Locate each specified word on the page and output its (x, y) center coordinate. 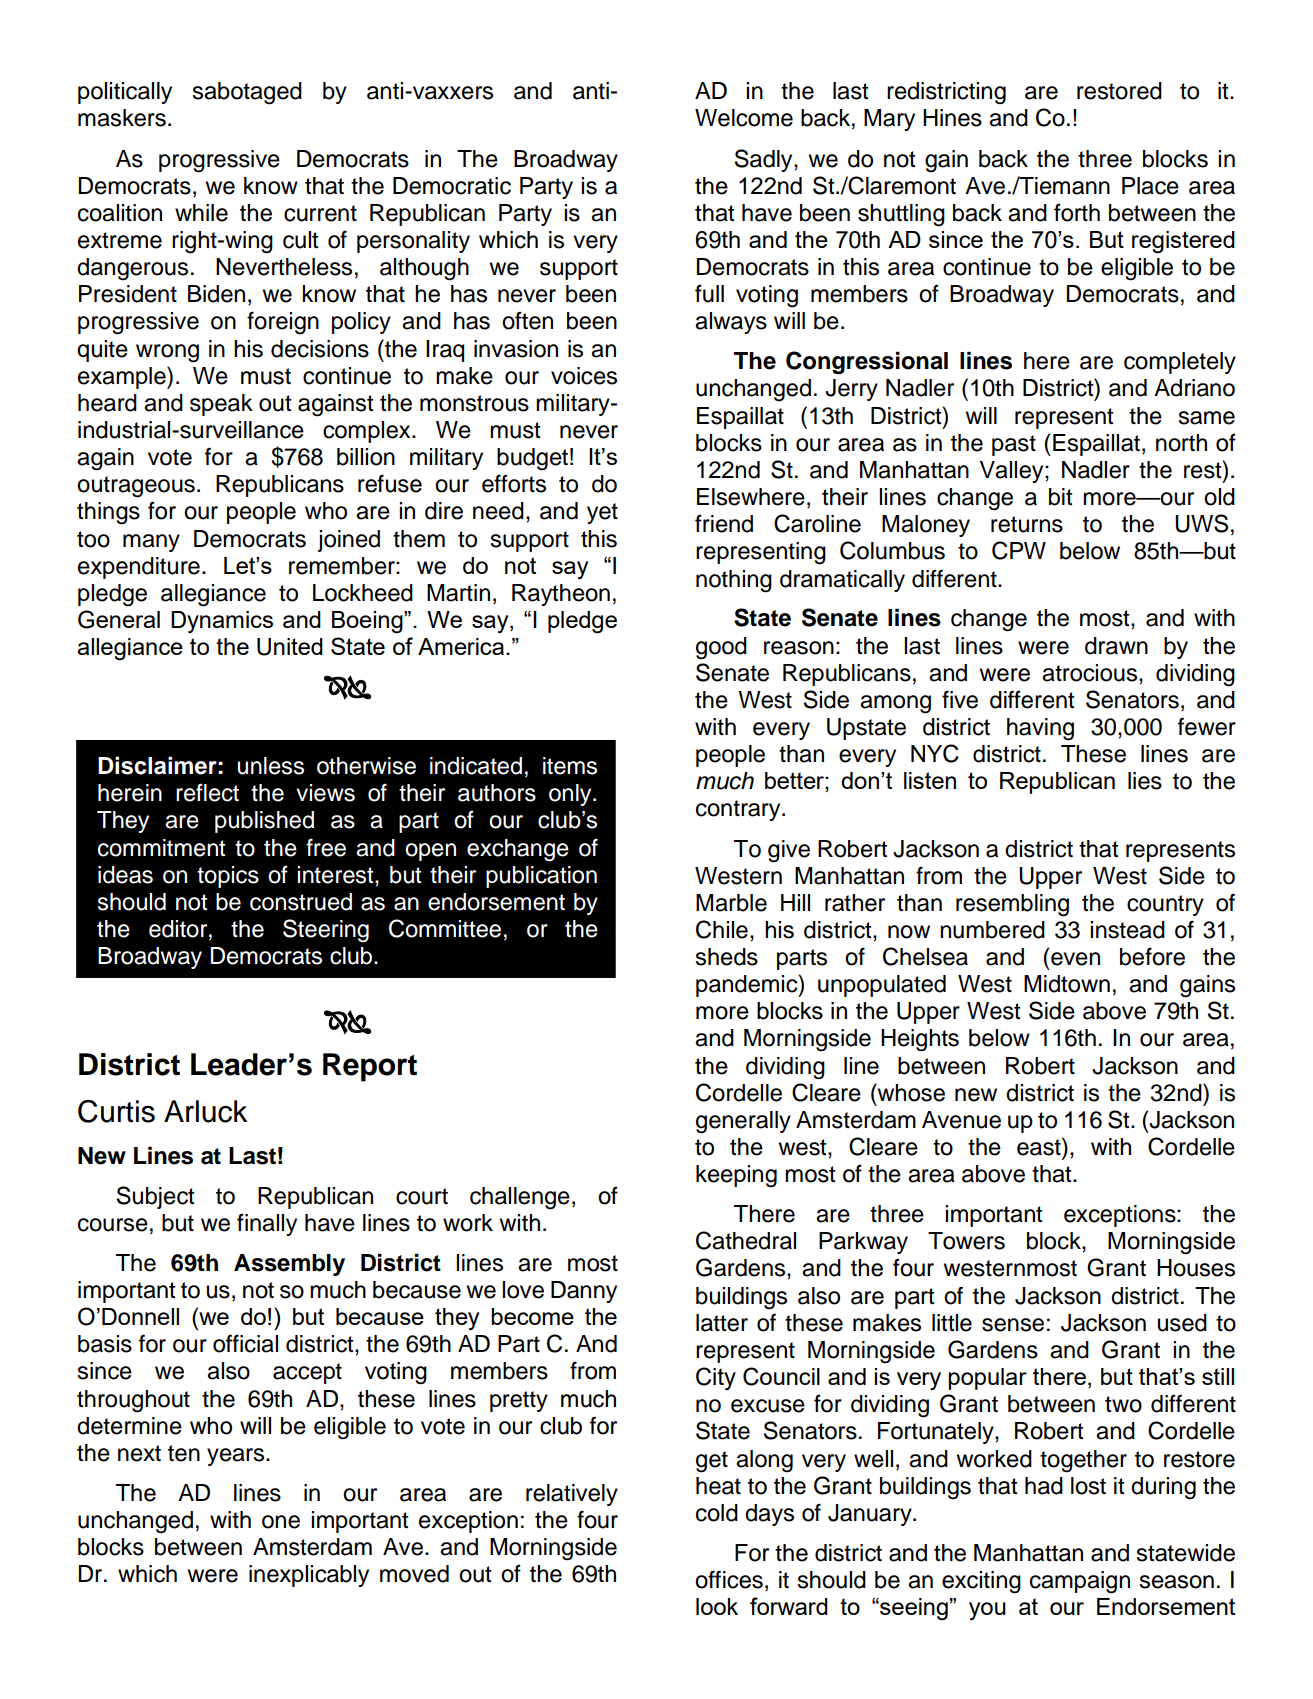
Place (1150, 186)
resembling (1012, 905)
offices (729, 1579)
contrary (739, 810)
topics (228, 877)
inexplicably (309, 1576)
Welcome (744, 118)
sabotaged (247, 93)
